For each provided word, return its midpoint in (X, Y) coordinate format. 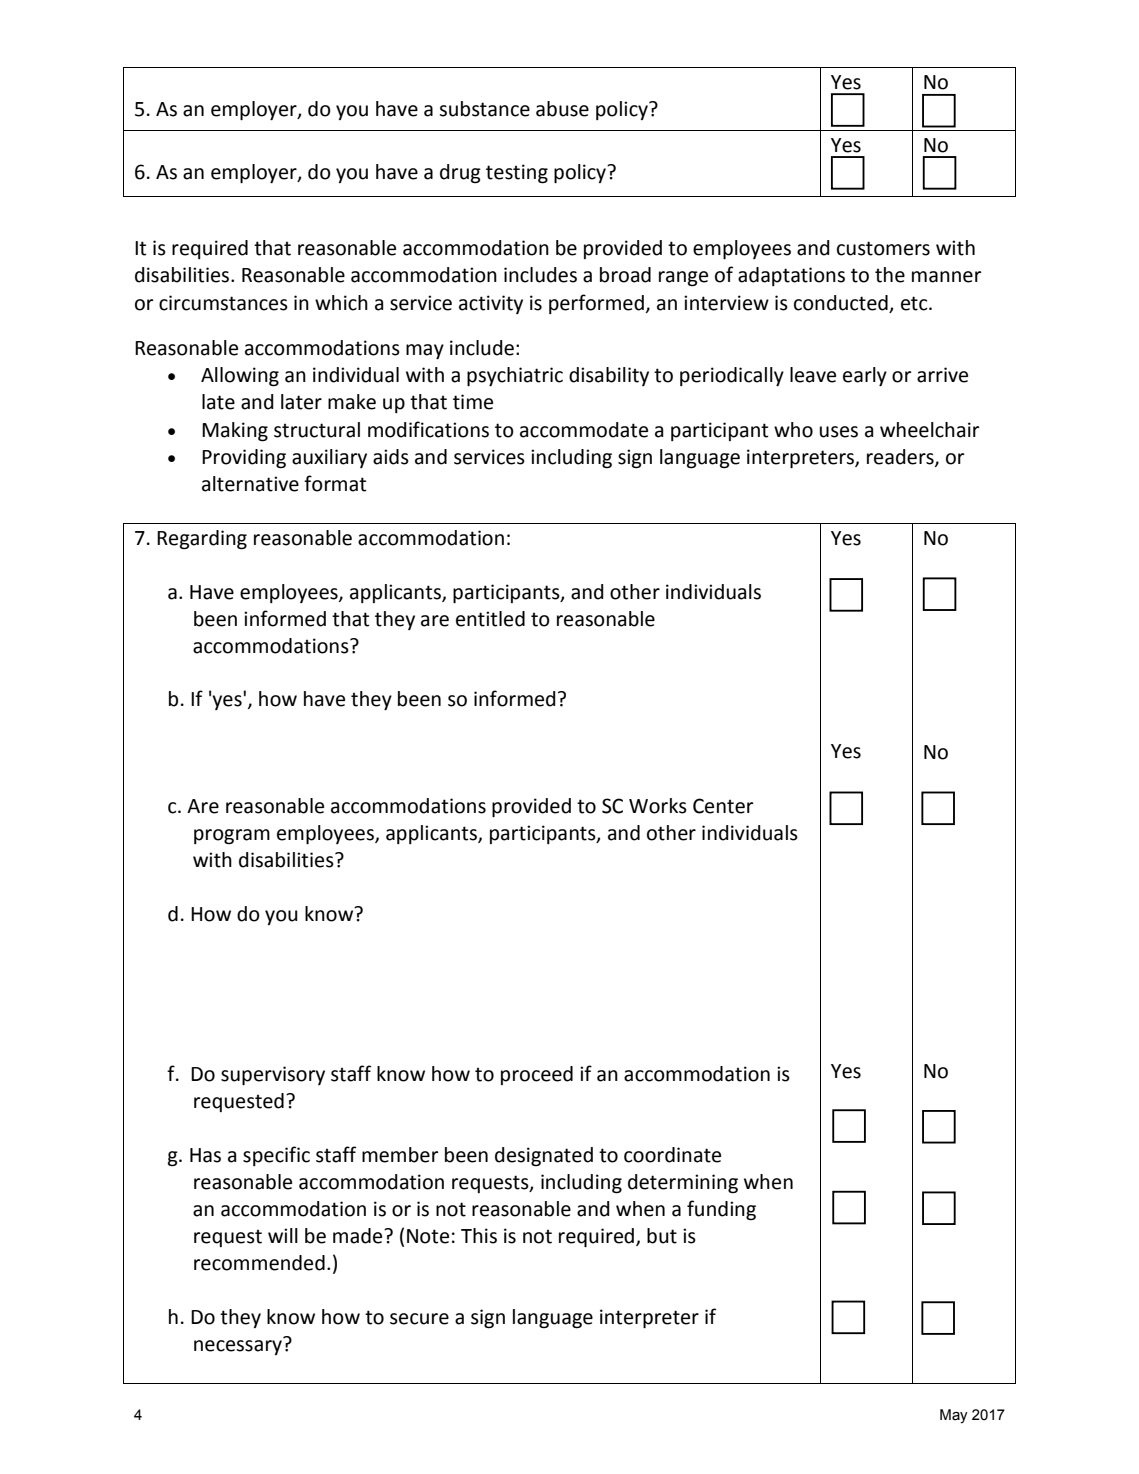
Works (658, 806)
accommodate (584, 430)
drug (460, 174)
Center (723, 806)
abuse (562, 109)
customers (883, 248)
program (232, 837)
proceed (537, 1075)
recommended (259, 1263)
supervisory (273, 1075)
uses (839, 432)
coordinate (672, 1155)
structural (317, 430)
